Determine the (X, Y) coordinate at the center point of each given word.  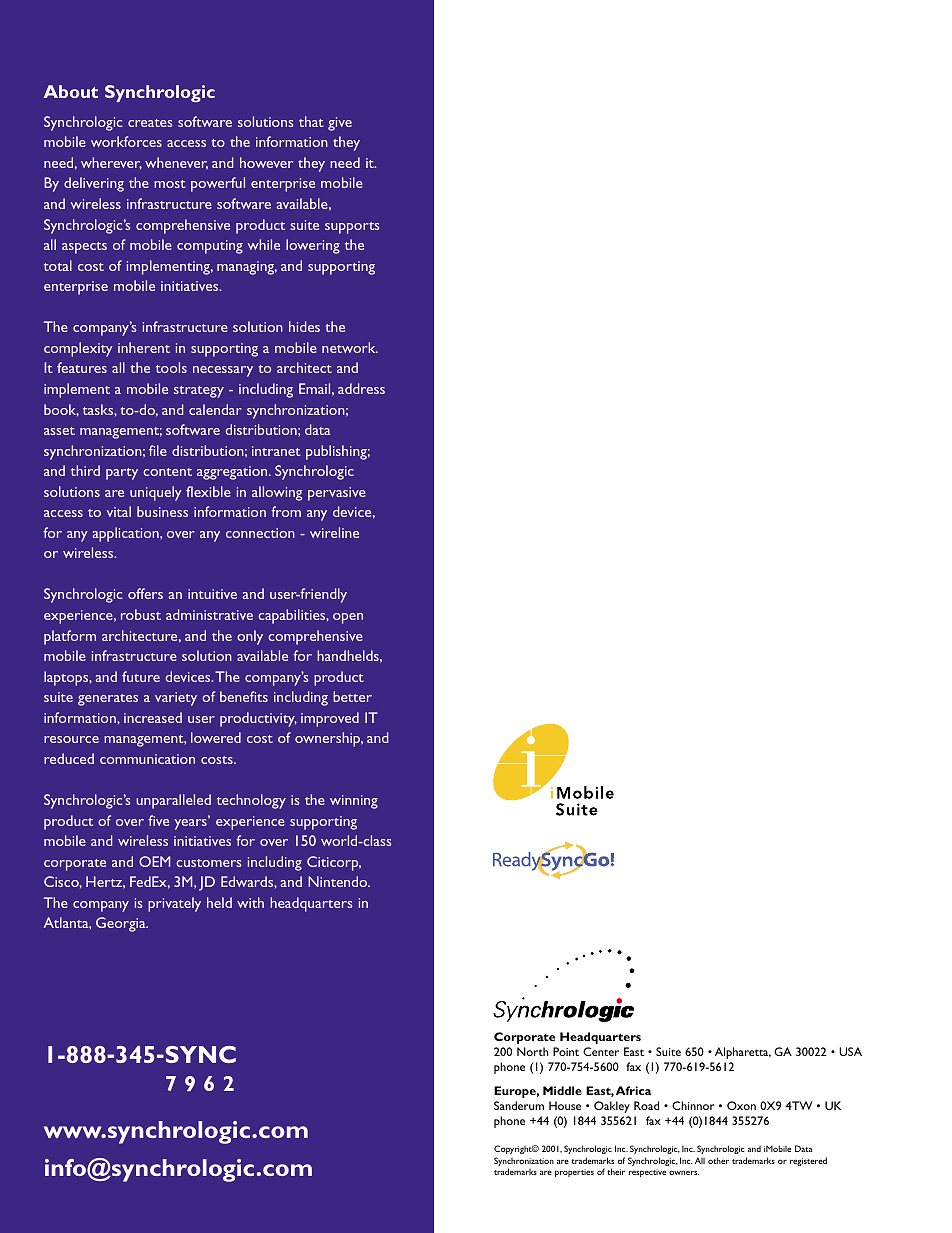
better (352, 696)
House (565, 1105)
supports (352, 228)
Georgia (122, 924)
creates (150, 123)
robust (141, 614)
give (340, 124)
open (348, 618)
